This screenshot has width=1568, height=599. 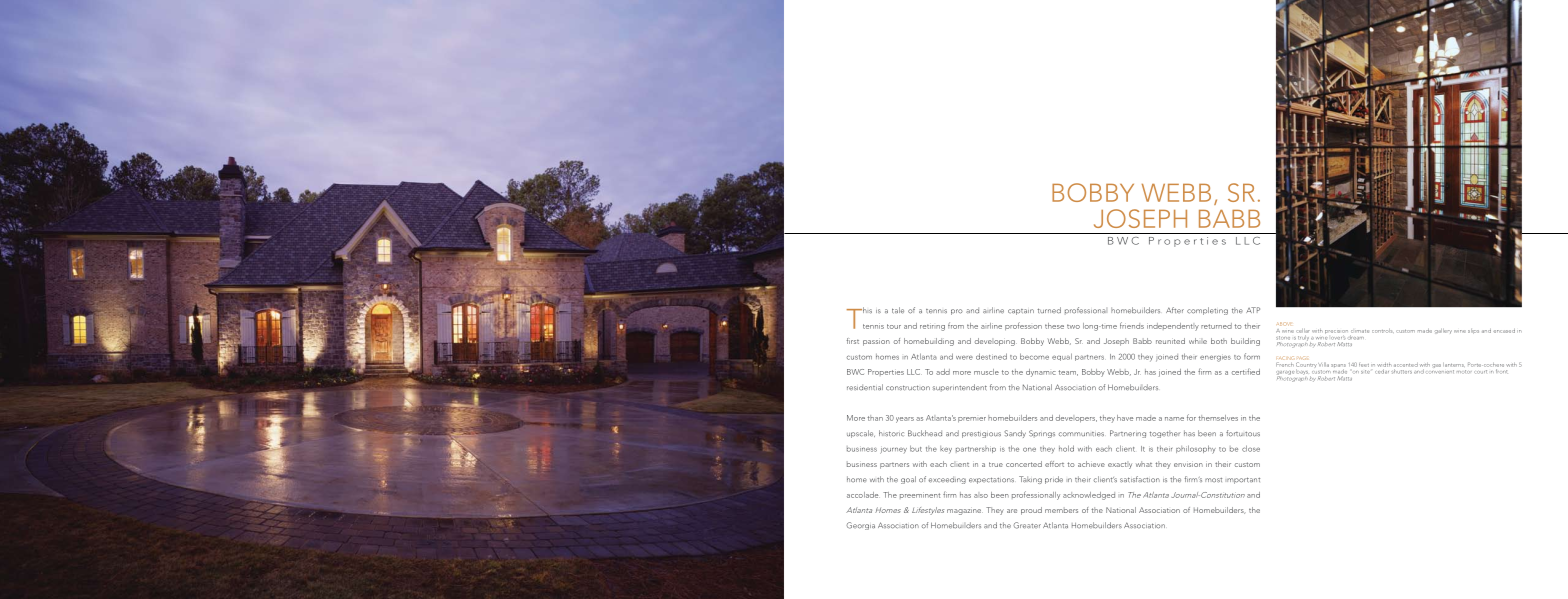 I want to click on philosophy, so click(x=1196, y=449).
